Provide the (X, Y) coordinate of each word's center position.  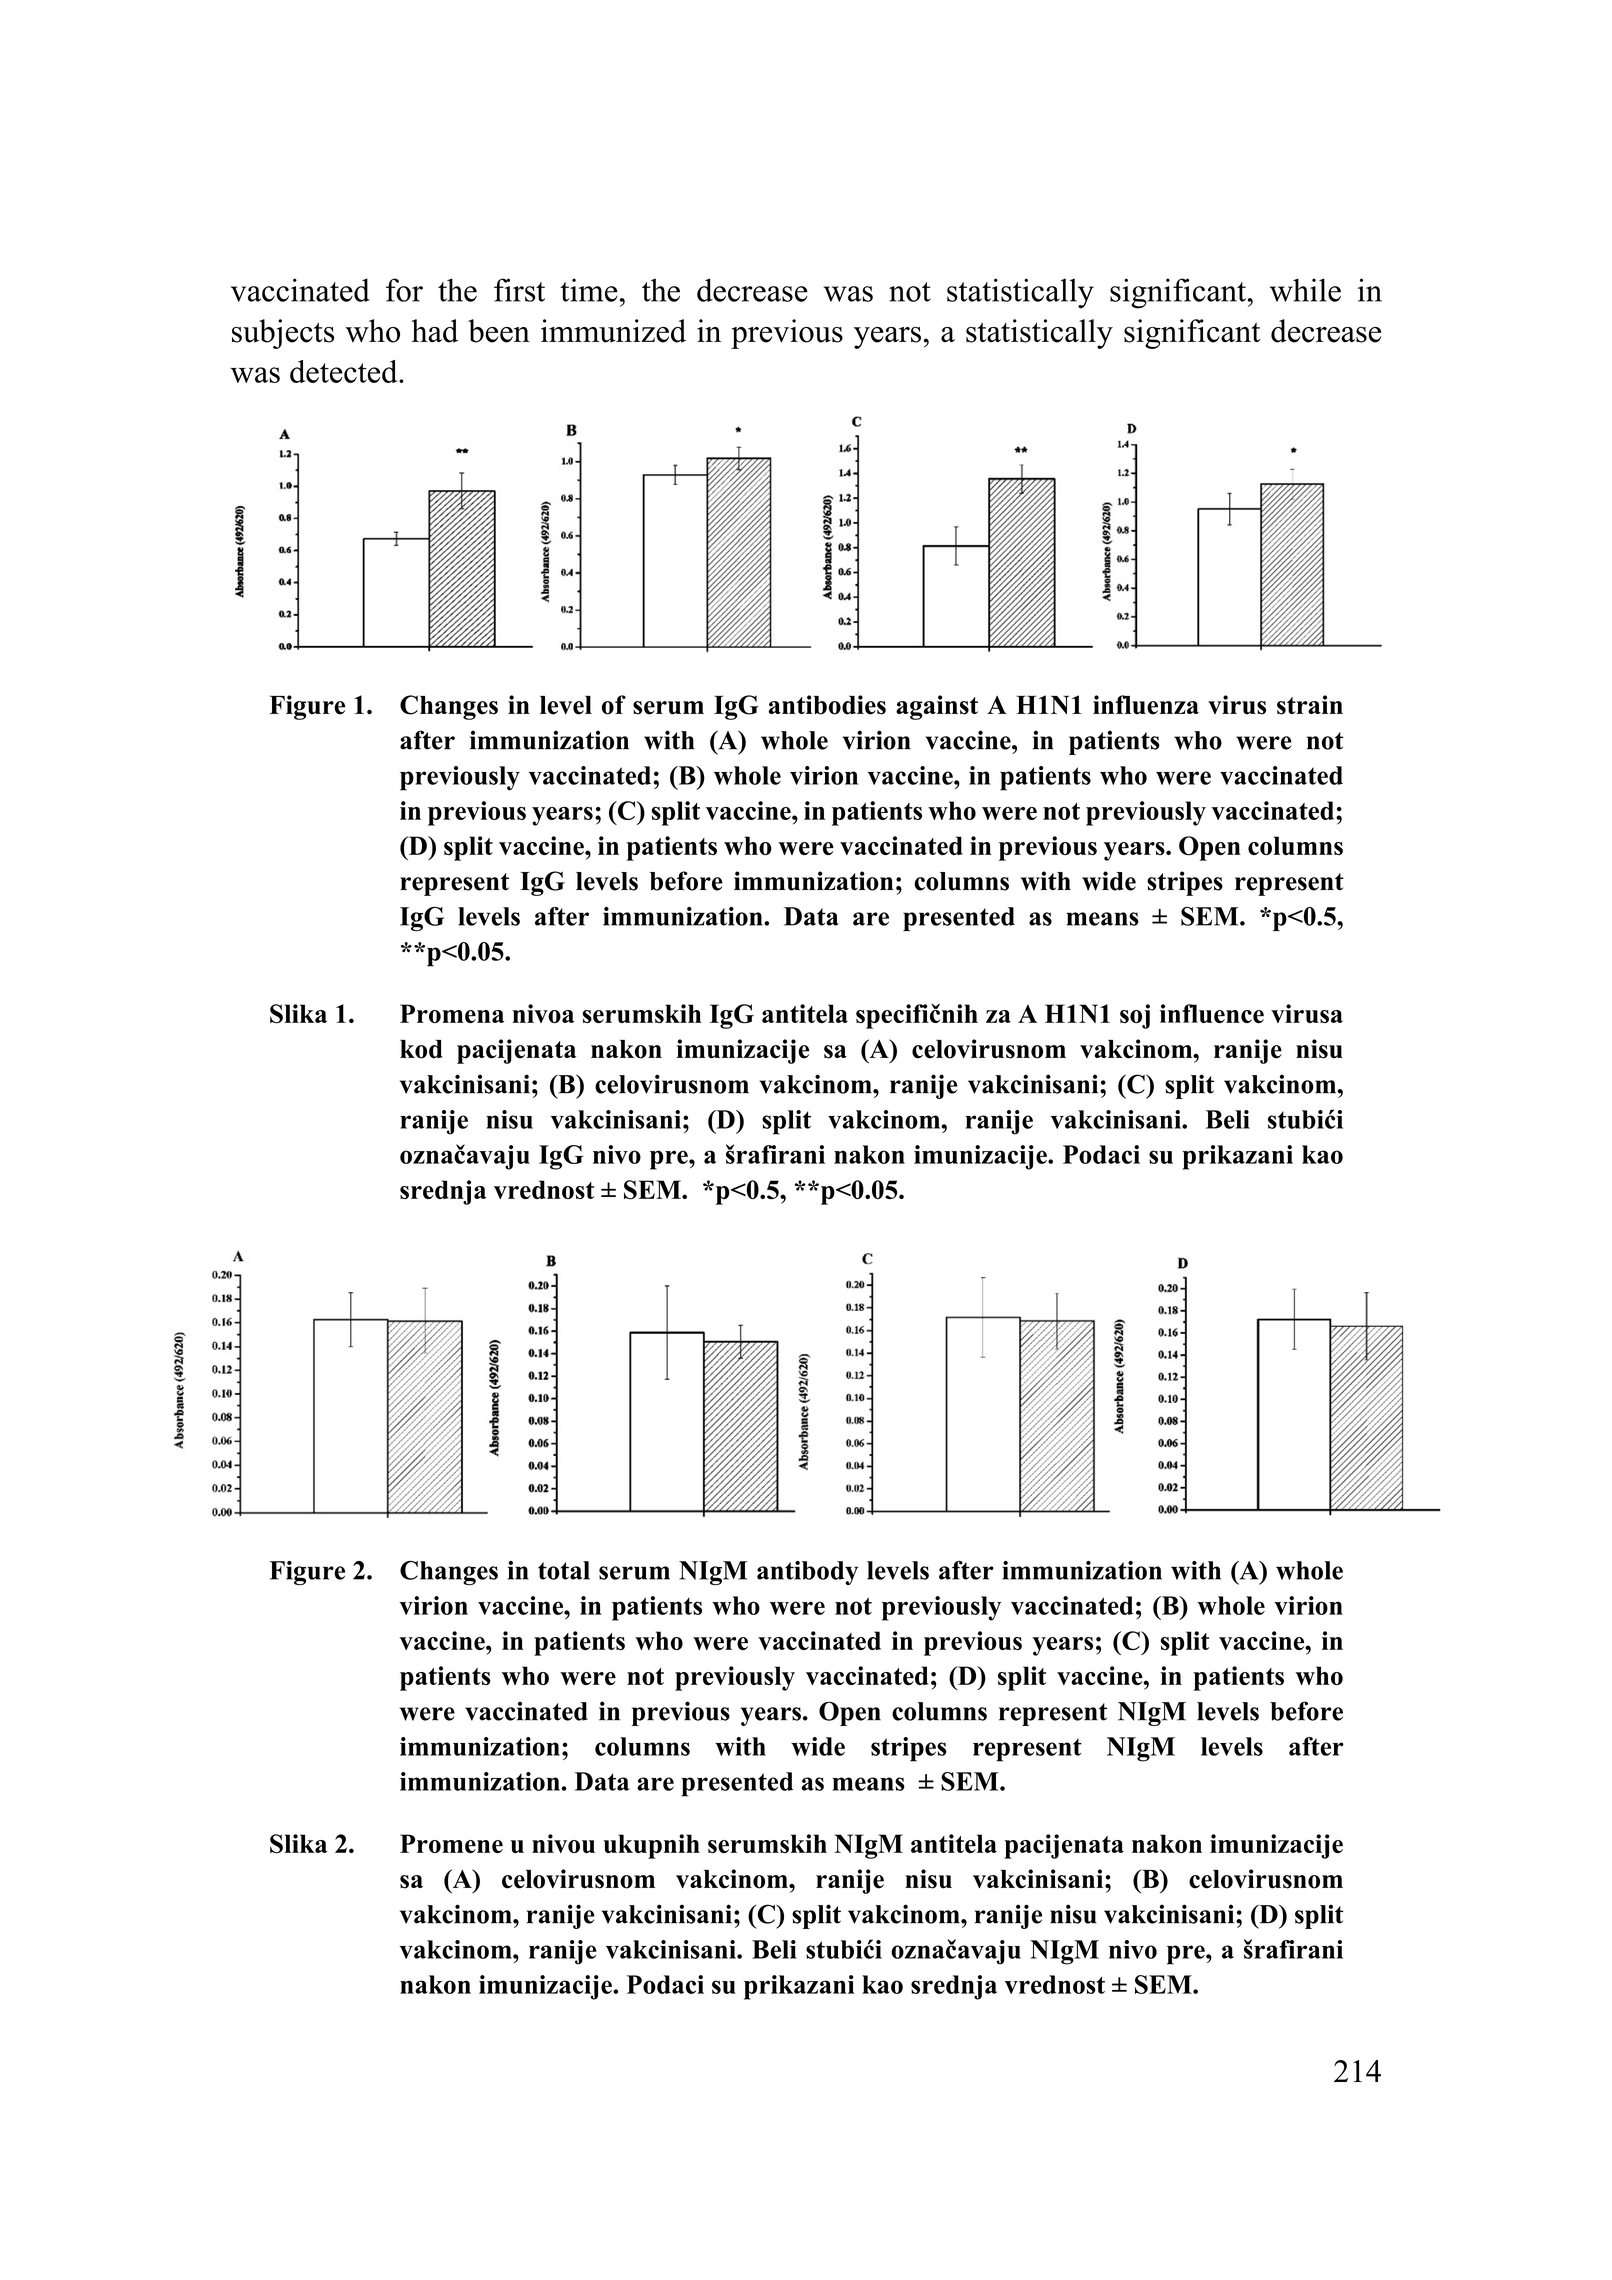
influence (1212, 1013)
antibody (807, 1573)
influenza (1146, 705)
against (937, 707)
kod (421, 1049)
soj (1135, 1016)
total (564, 1570)
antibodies (827, 705)
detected (345, 371)
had (434, 331)
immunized (613, 331)
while (1305, 290)
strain (1310, 705)
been (499, 331)
